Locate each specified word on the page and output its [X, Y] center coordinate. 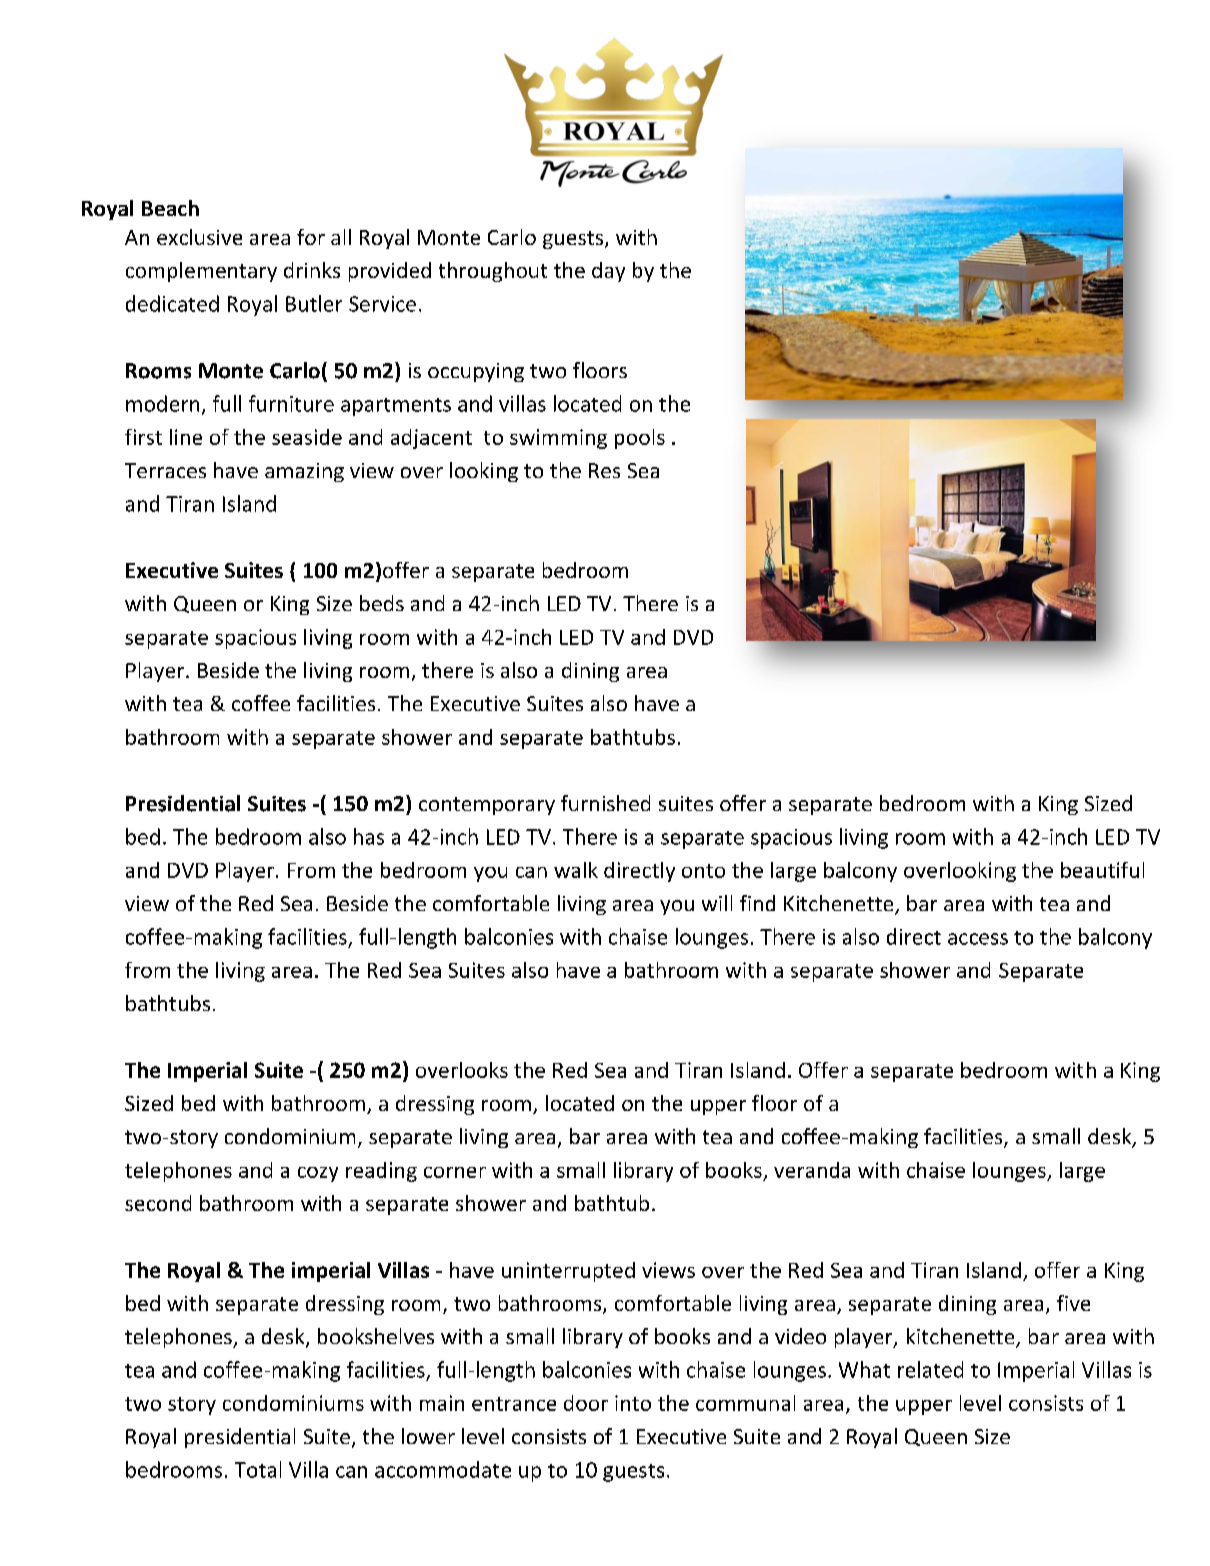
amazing [304, 472]
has [369, 836]
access [978, 939]
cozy [318, 1174]
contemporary [487, 806]
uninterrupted [568, 1272]
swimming [558, 439]
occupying [476, 372]
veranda [812, 1170]
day [608, 272]
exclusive [199, 237]
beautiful [1102, 870]
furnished [605, 803]
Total [258, 1469]
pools [640, 439]
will [717, 903]
